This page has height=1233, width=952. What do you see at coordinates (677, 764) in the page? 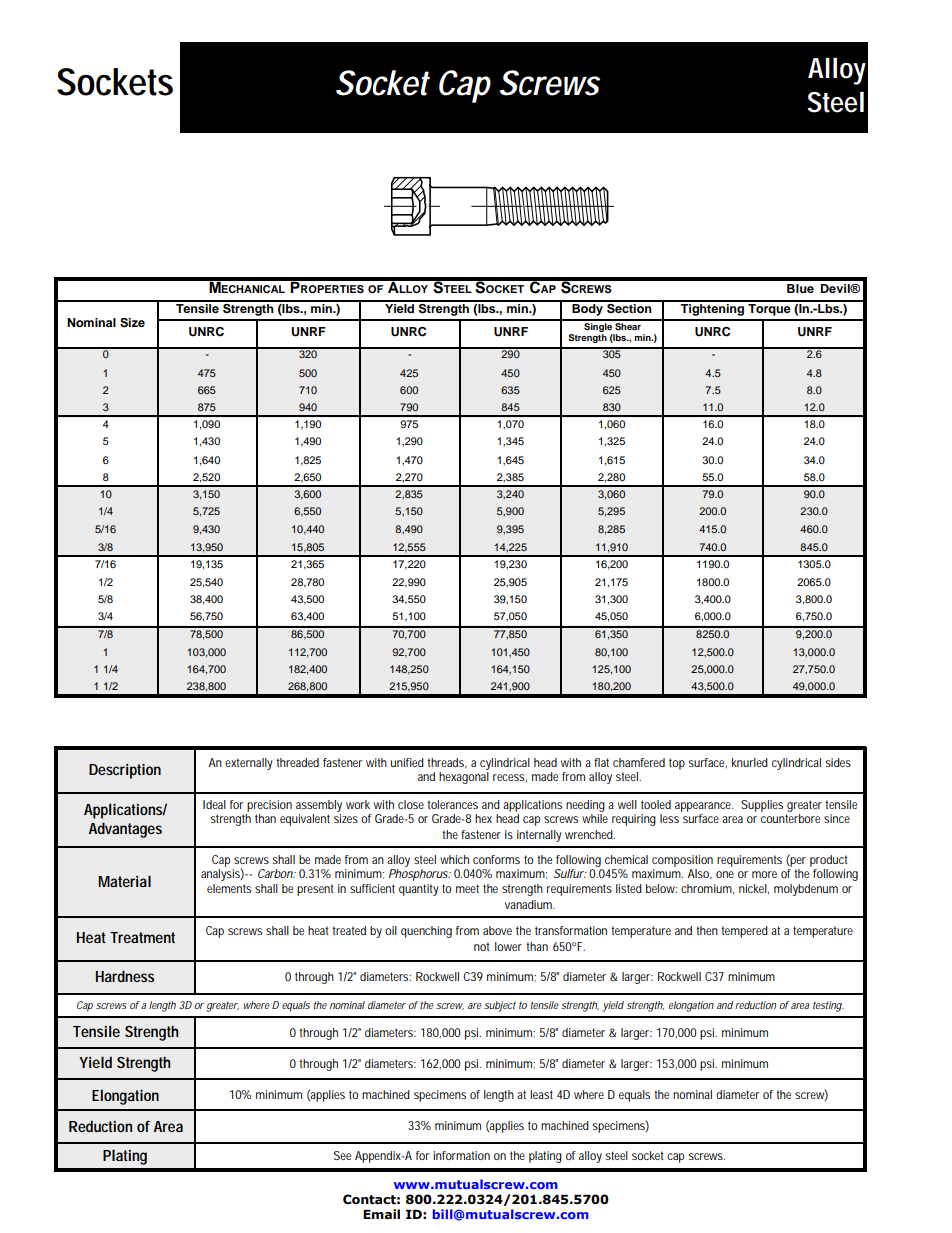
I see `top` at bounding box center [677, 764].
